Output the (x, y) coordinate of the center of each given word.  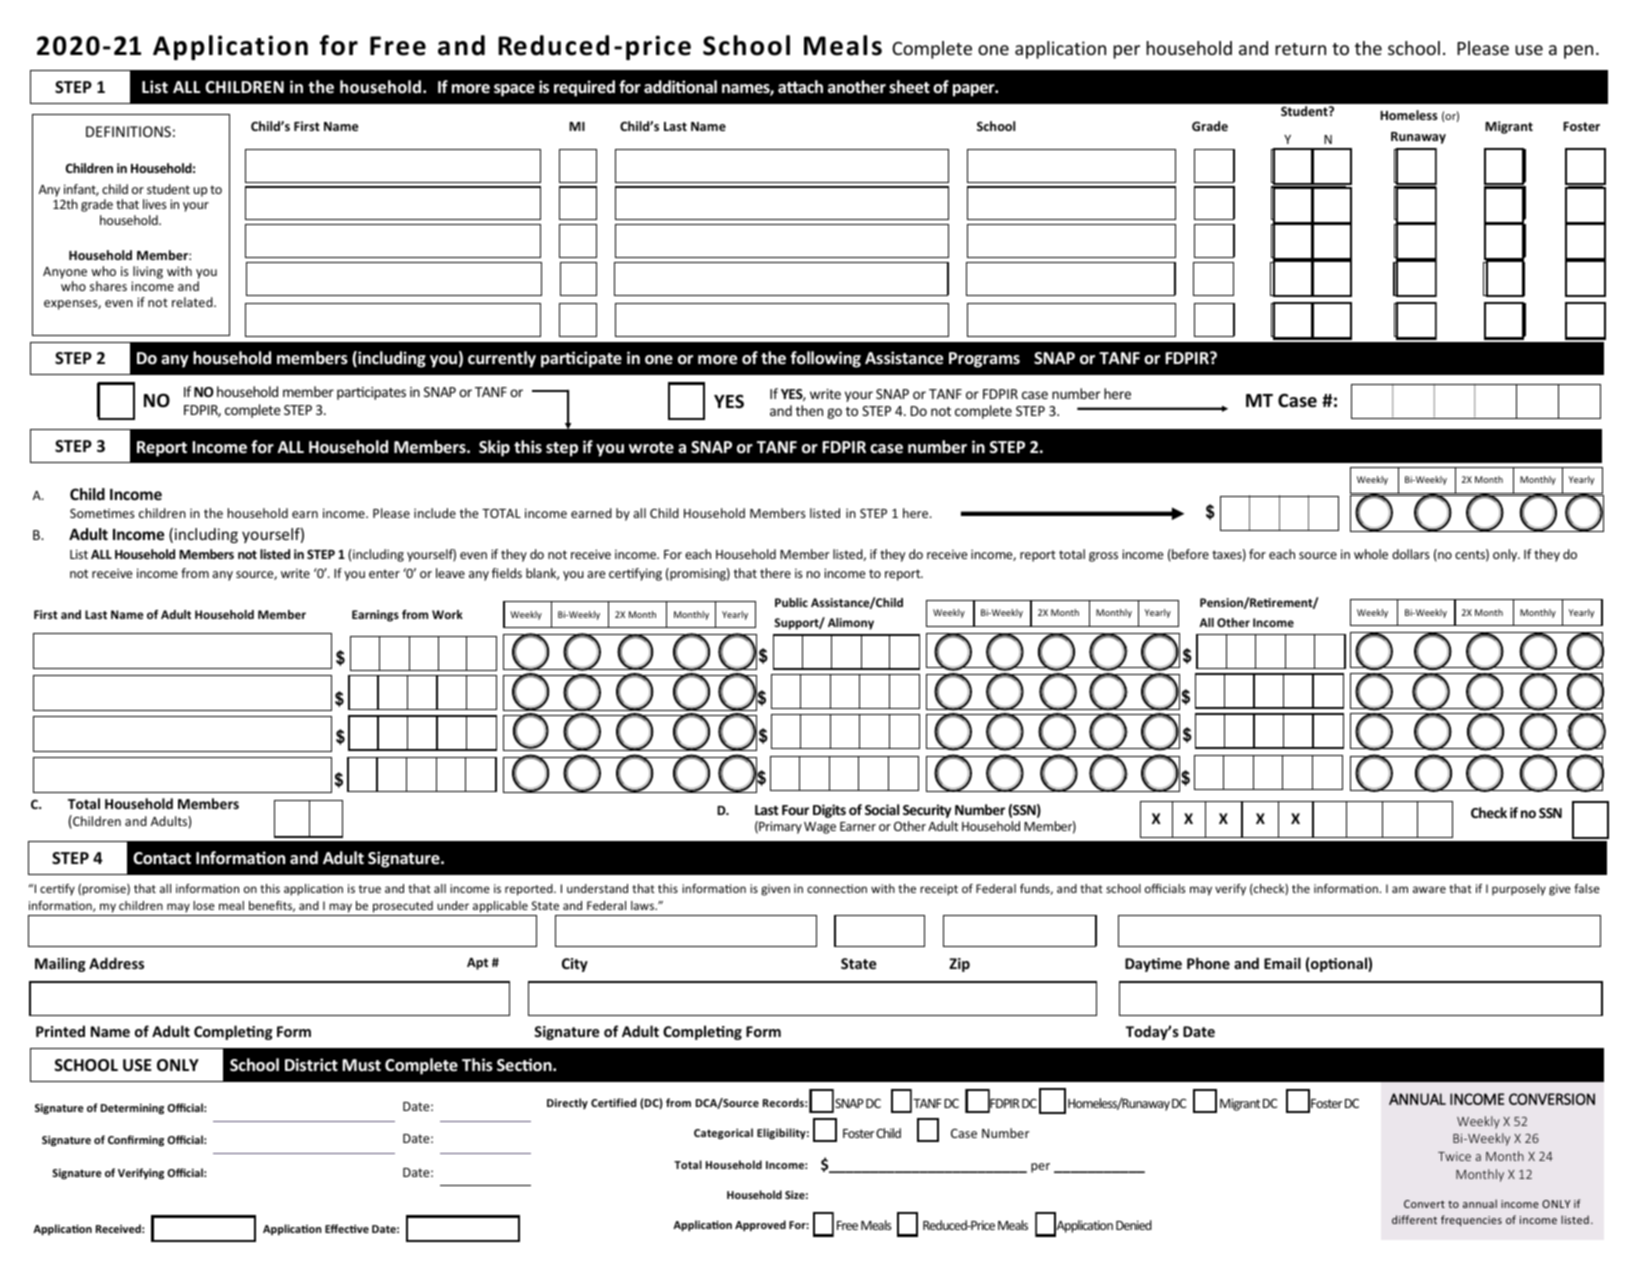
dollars (1411, 554)
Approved (760, 1225)
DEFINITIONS (128, 131)
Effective (347, 1228)
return (1300, 49)
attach (800, 86)
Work (447, 614)
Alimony (851, 624)
